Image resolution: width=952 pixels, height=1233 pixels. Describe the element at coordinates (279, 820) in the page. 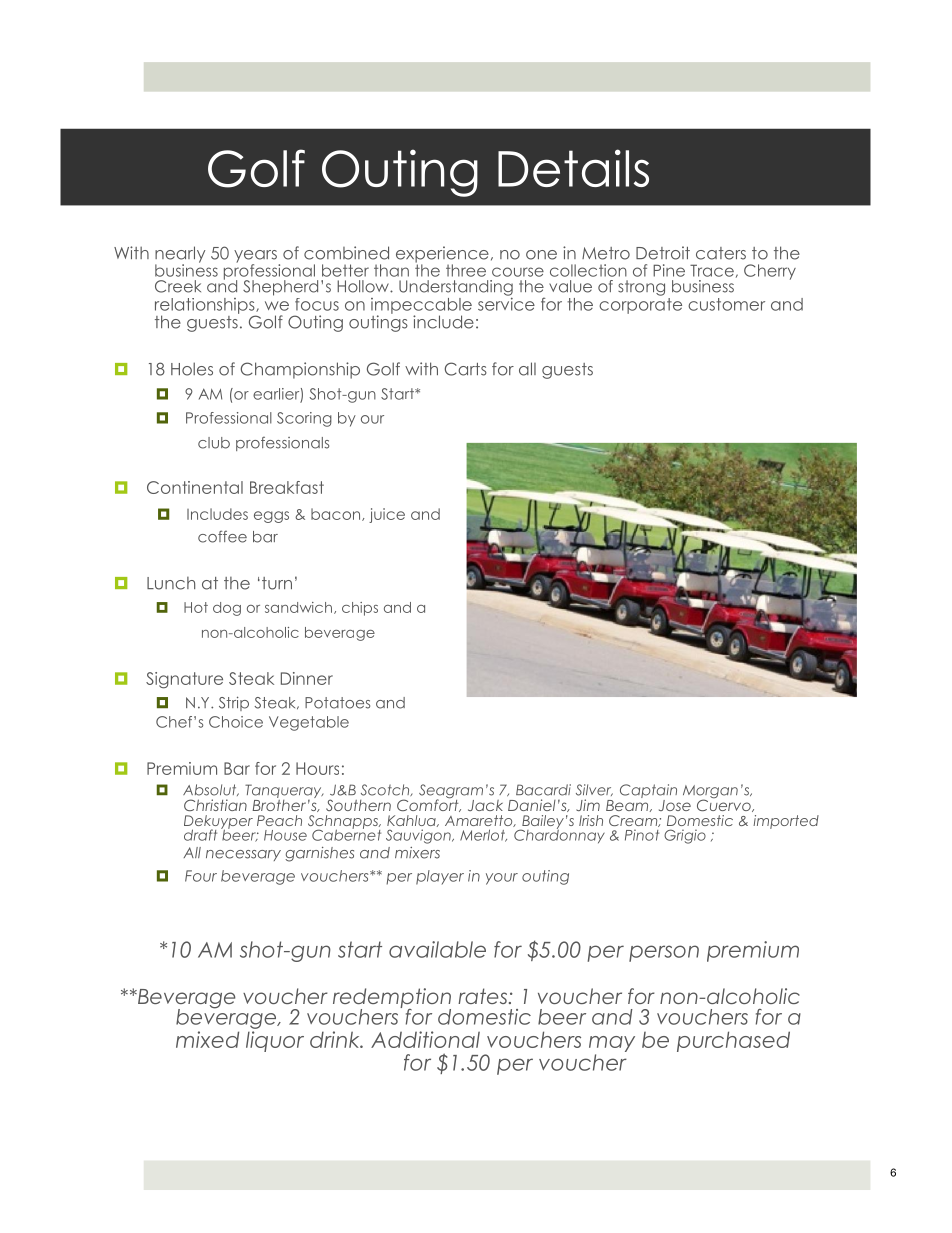

I see `Peach` at that location.
